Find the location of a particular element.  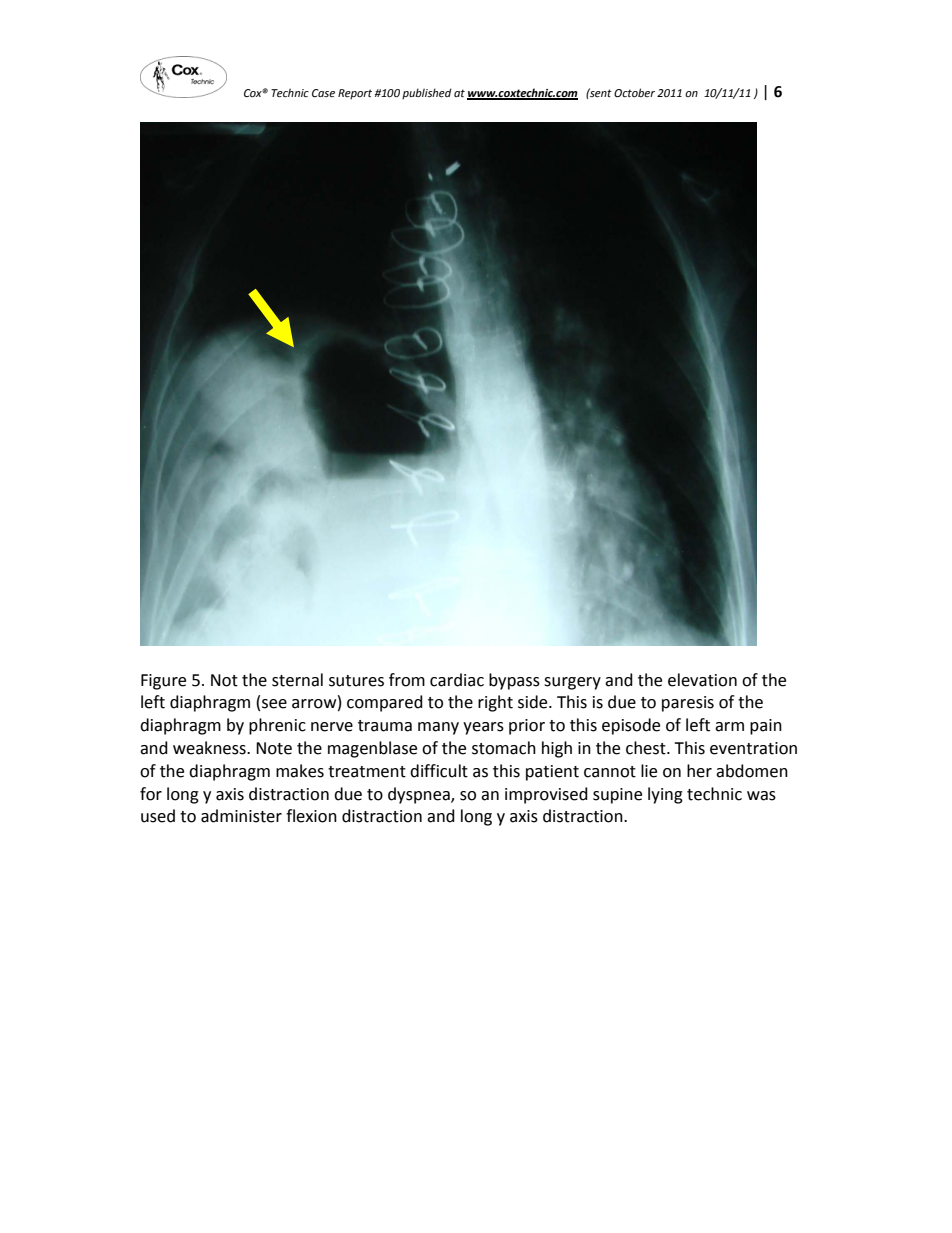

dyspnea is located at coordinates (420, 795).
